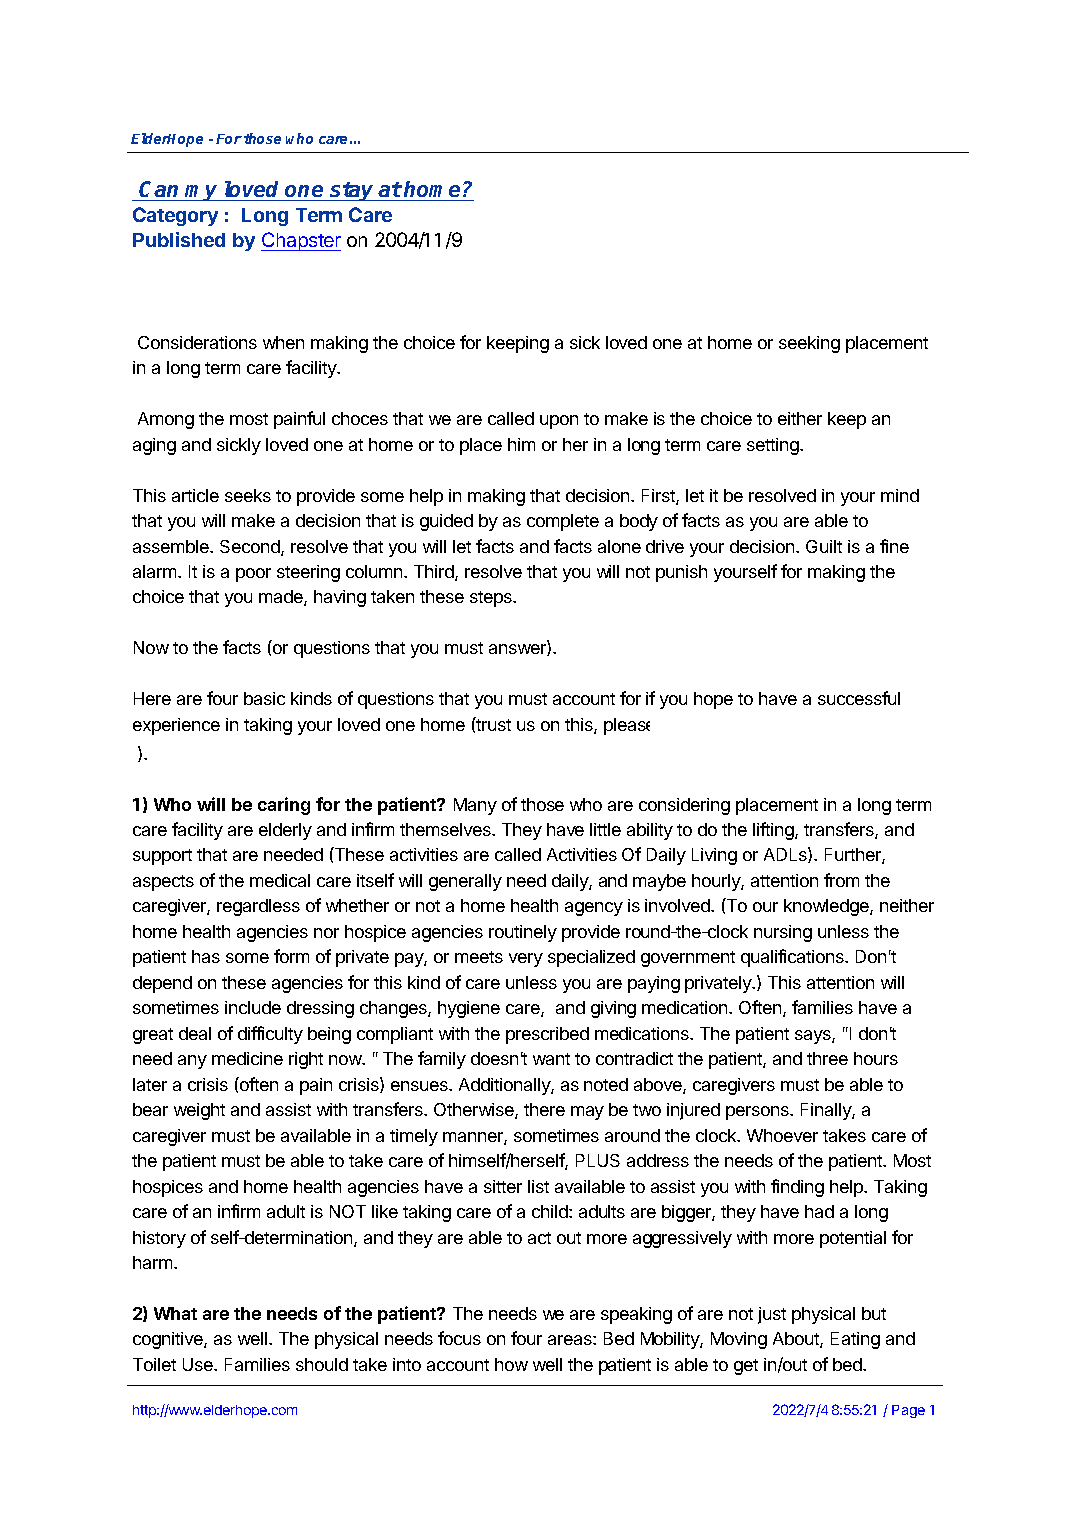 Image resolution: width=1070 pixels, height=1513 pixels. I want to click on Published, so click(179, 239).
